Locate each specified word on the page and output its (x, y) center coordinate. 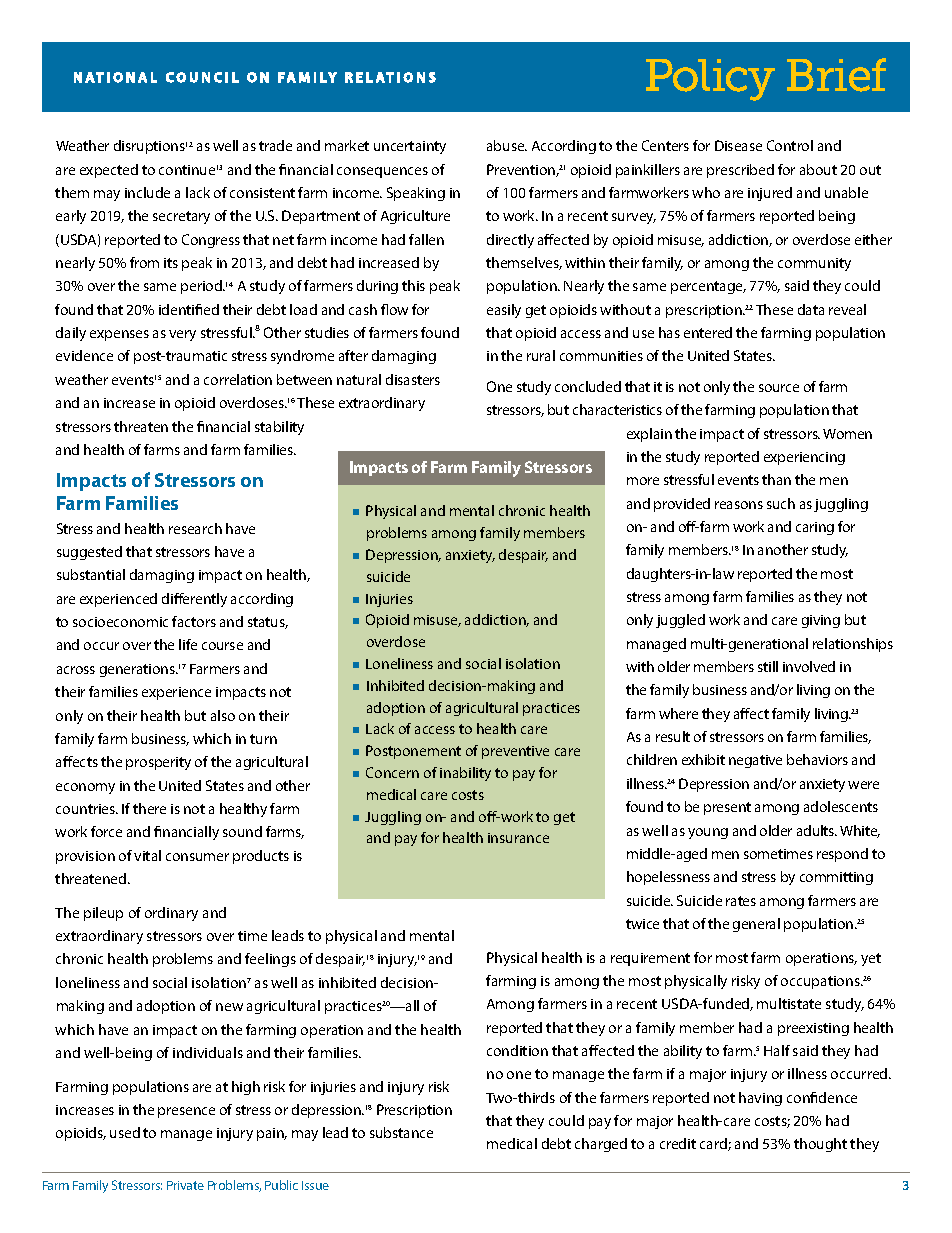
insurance (518, 838)
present (727, 808)
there (149, 808)
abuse (507, 145)
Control (790, 145)
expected (109, 171)
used (125, 1132)
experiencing (804, 458)
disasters (413, 379)
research (195, 528)
